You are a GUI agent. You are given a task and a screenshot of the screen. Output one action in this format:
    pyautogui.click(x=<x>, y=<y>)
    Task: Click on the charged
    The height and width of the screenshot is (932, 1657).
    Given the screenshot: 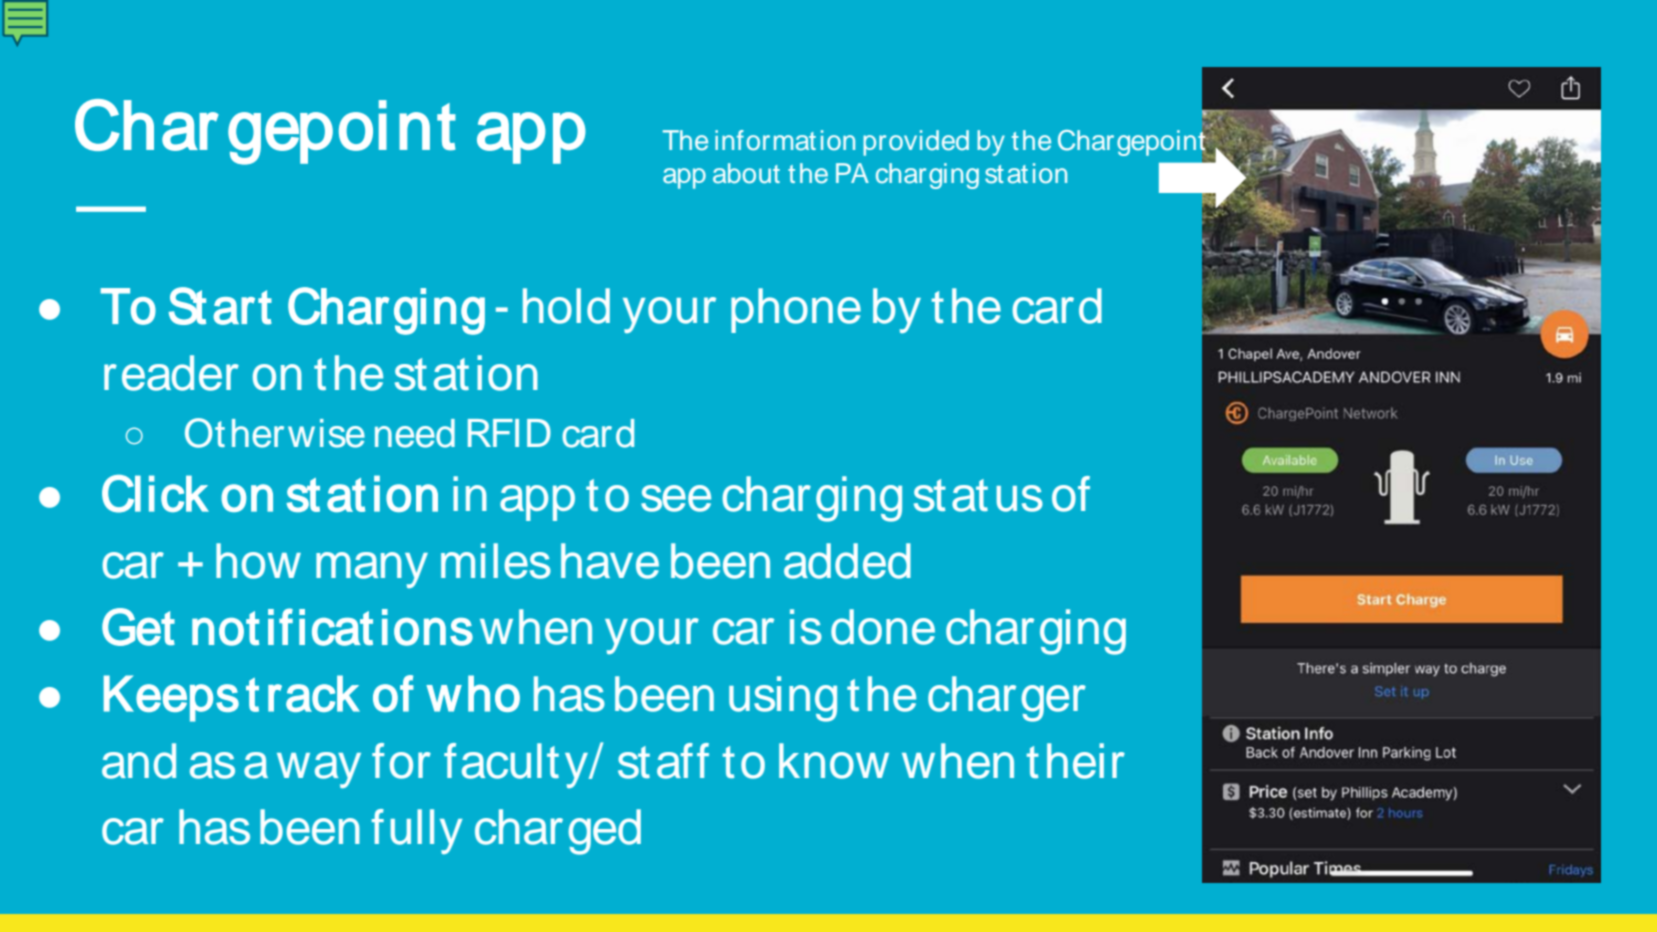 What is the action you would take?
    pyautogui.click(x=558, y=832)
